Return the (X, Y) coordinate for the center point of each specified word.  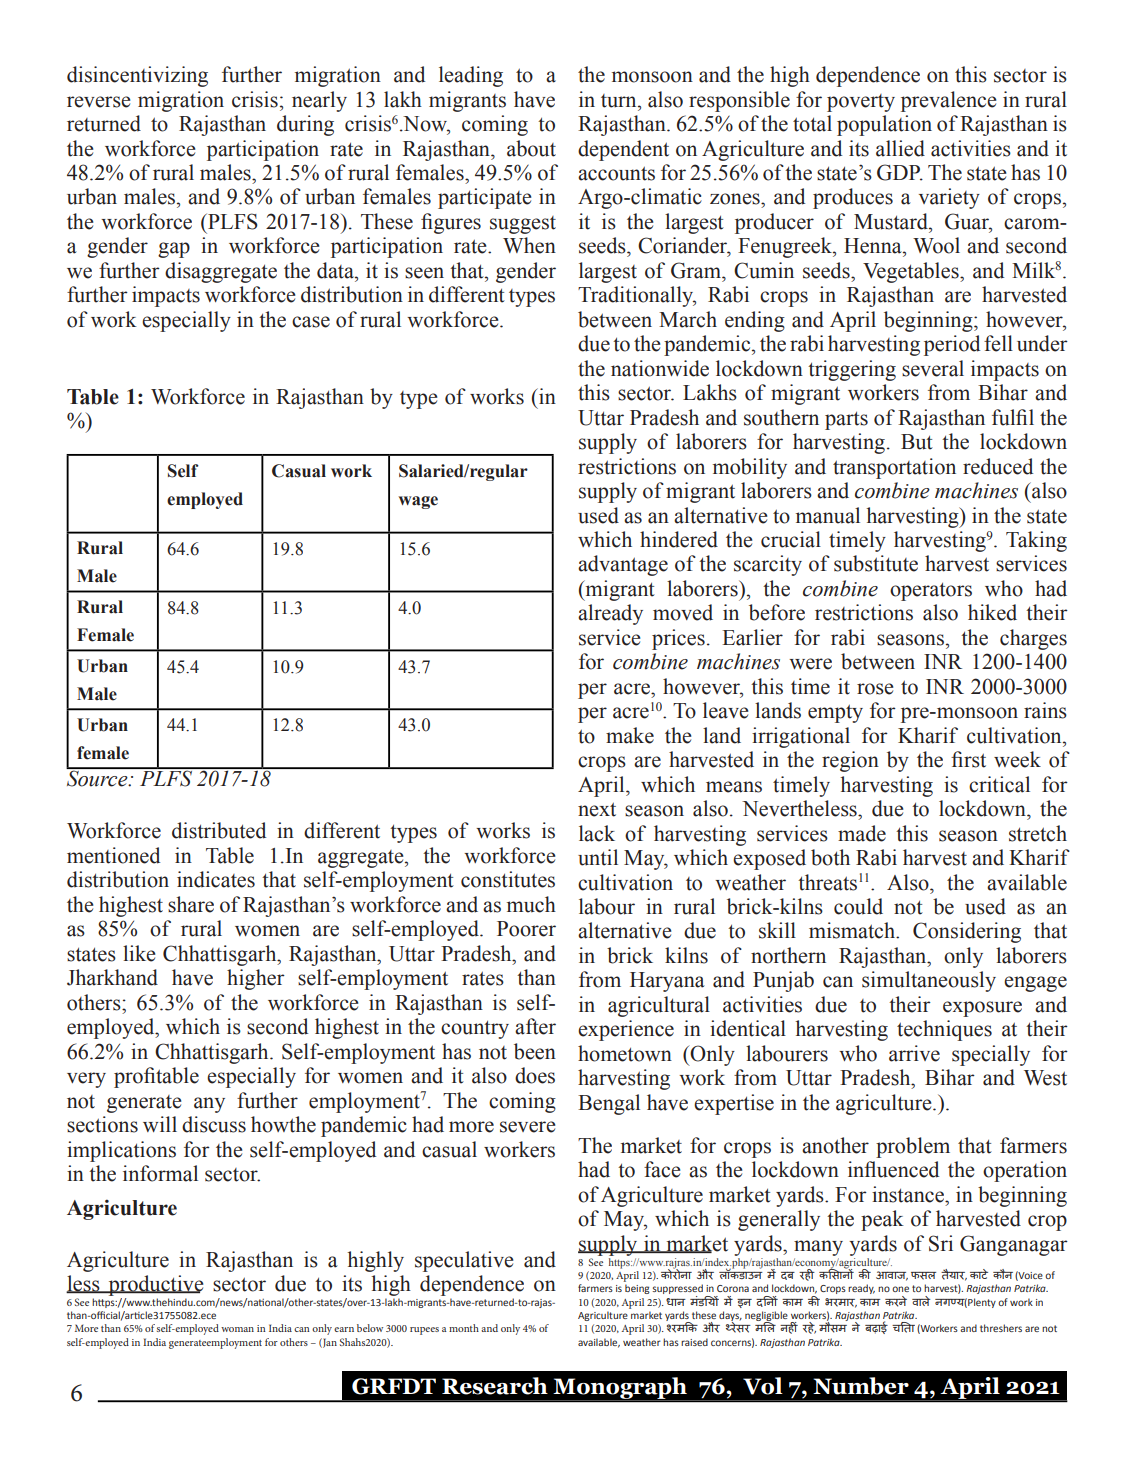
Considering (967, 932)
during (305, 125)
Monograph (620, 1389)
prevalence (948, 101)
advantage (623, 565)
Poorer (526, 929)
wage (418, 502)
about (531, 148)
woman (237, 1329)
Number (861, 1386)
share (191, 904)
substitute (876, 563)
